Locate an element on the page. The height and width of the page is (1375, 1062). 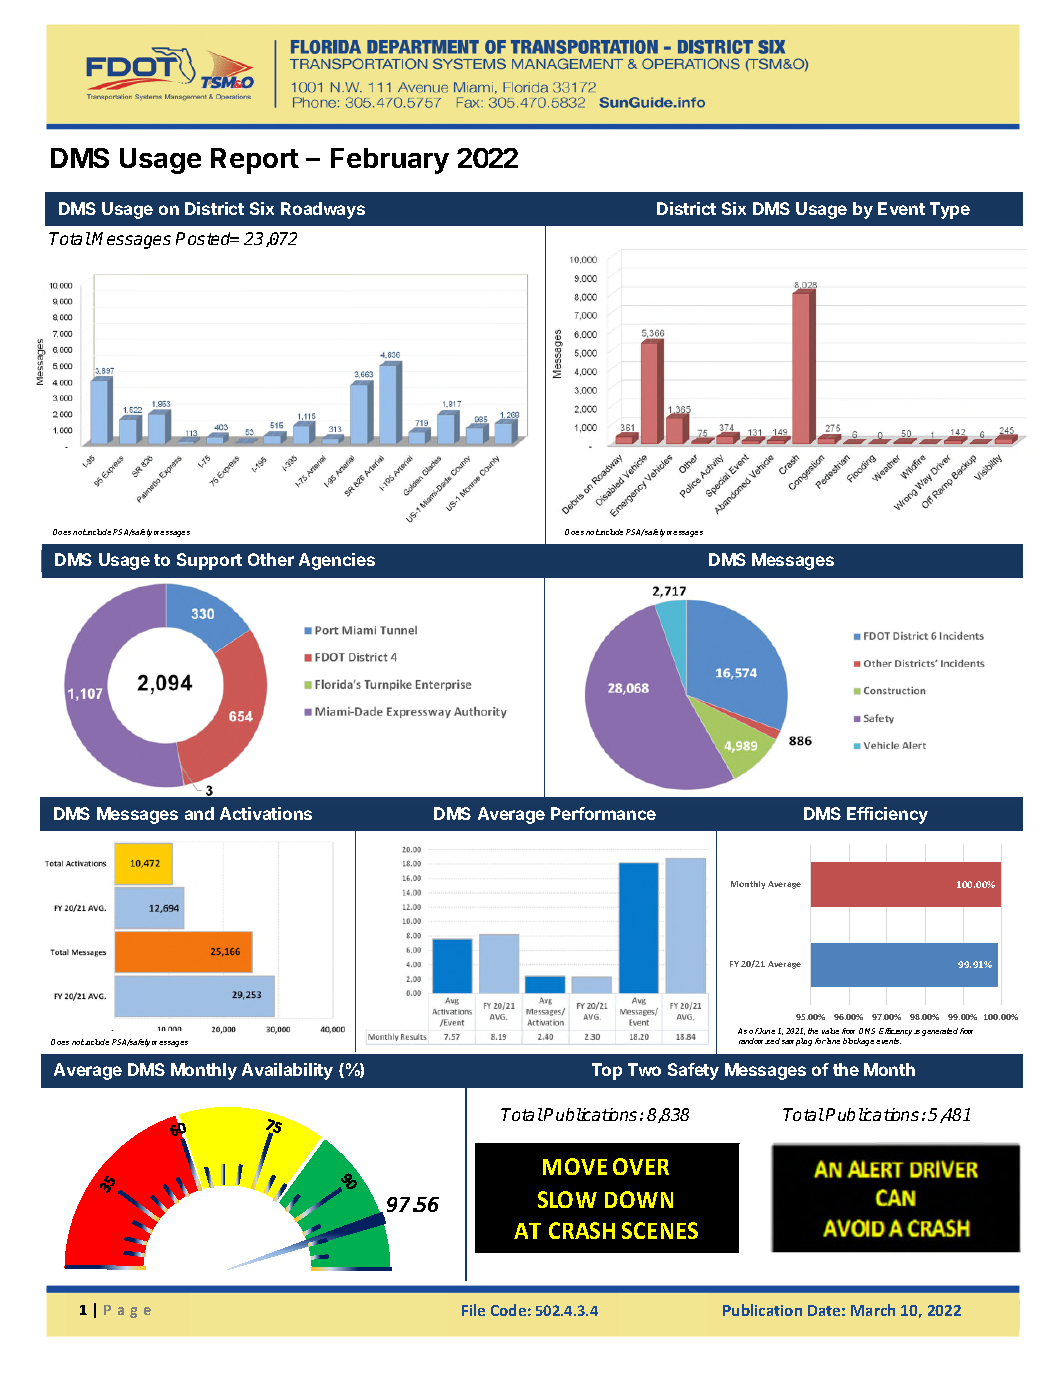
blockage is located at coordinates (860, 1042).
